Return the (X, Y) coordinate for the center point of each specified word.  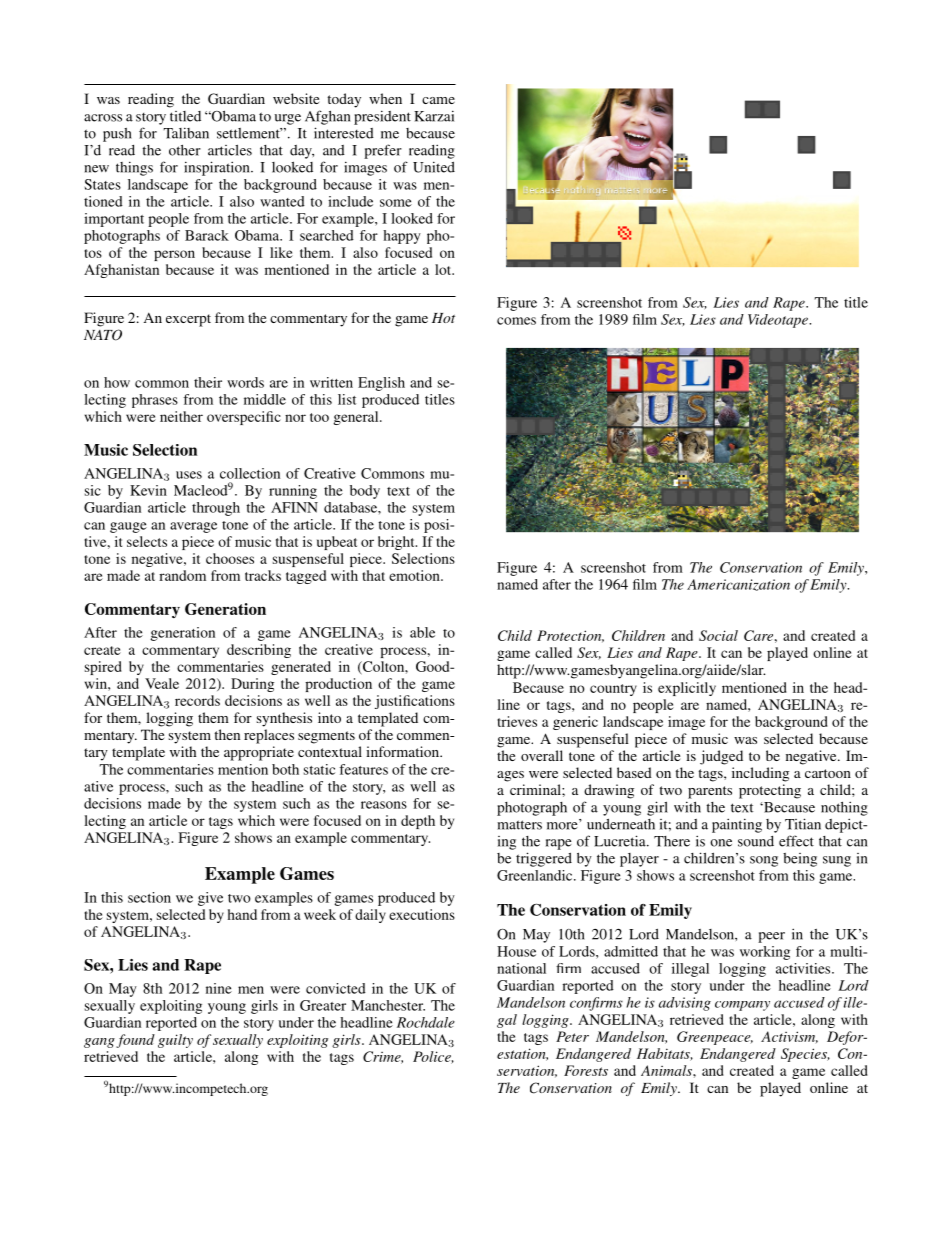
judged (721, 757)
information (404, 751)
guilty (175, 1041)
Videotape (779, 321)
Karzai (434, 116)
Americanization (738, 585)
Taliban (186, 133)
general (357, 418)
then (227, 734)
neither (181, 416)
